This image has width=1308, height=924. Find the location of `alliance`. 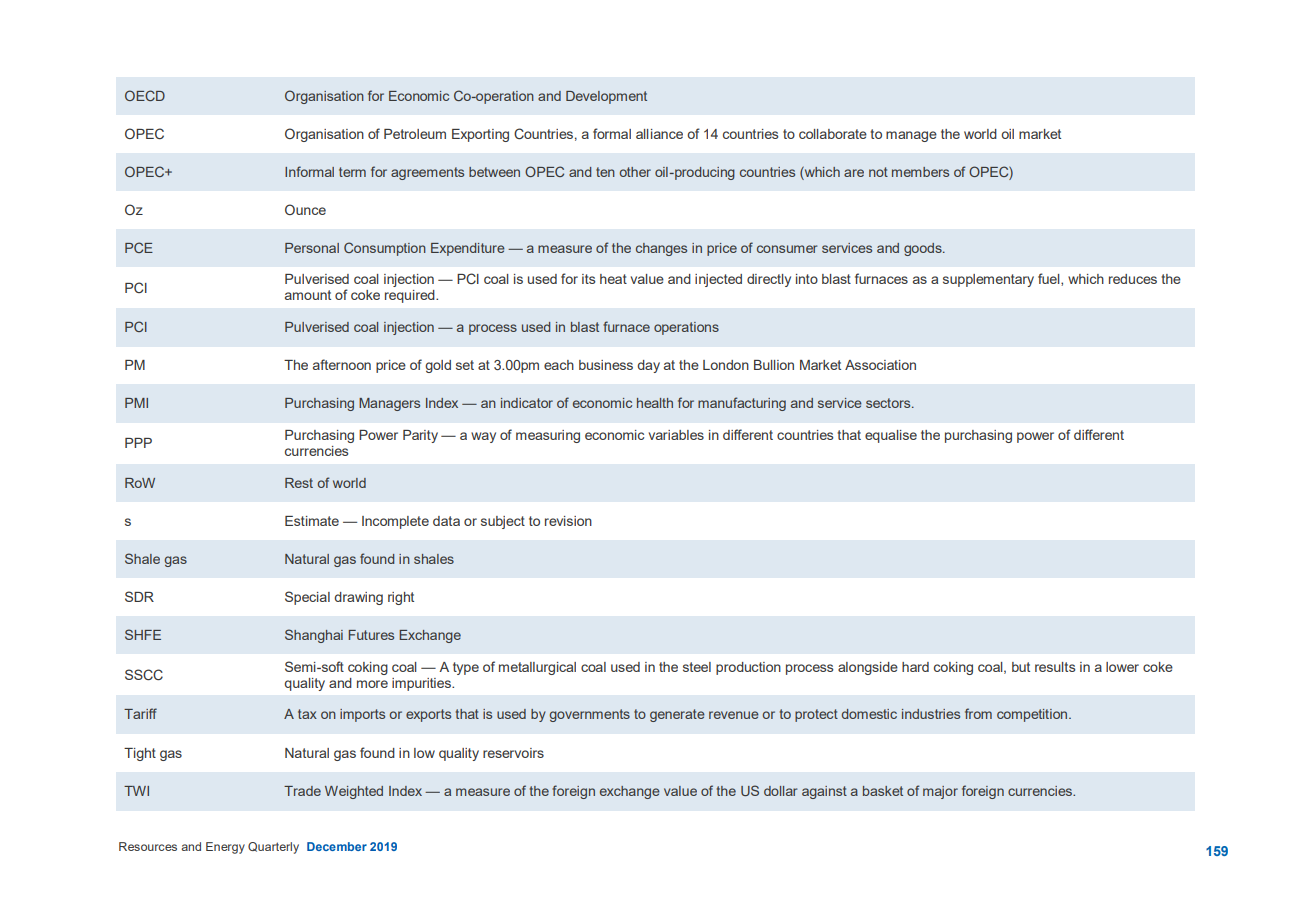

alliance is located at coordinates (659, 134).
